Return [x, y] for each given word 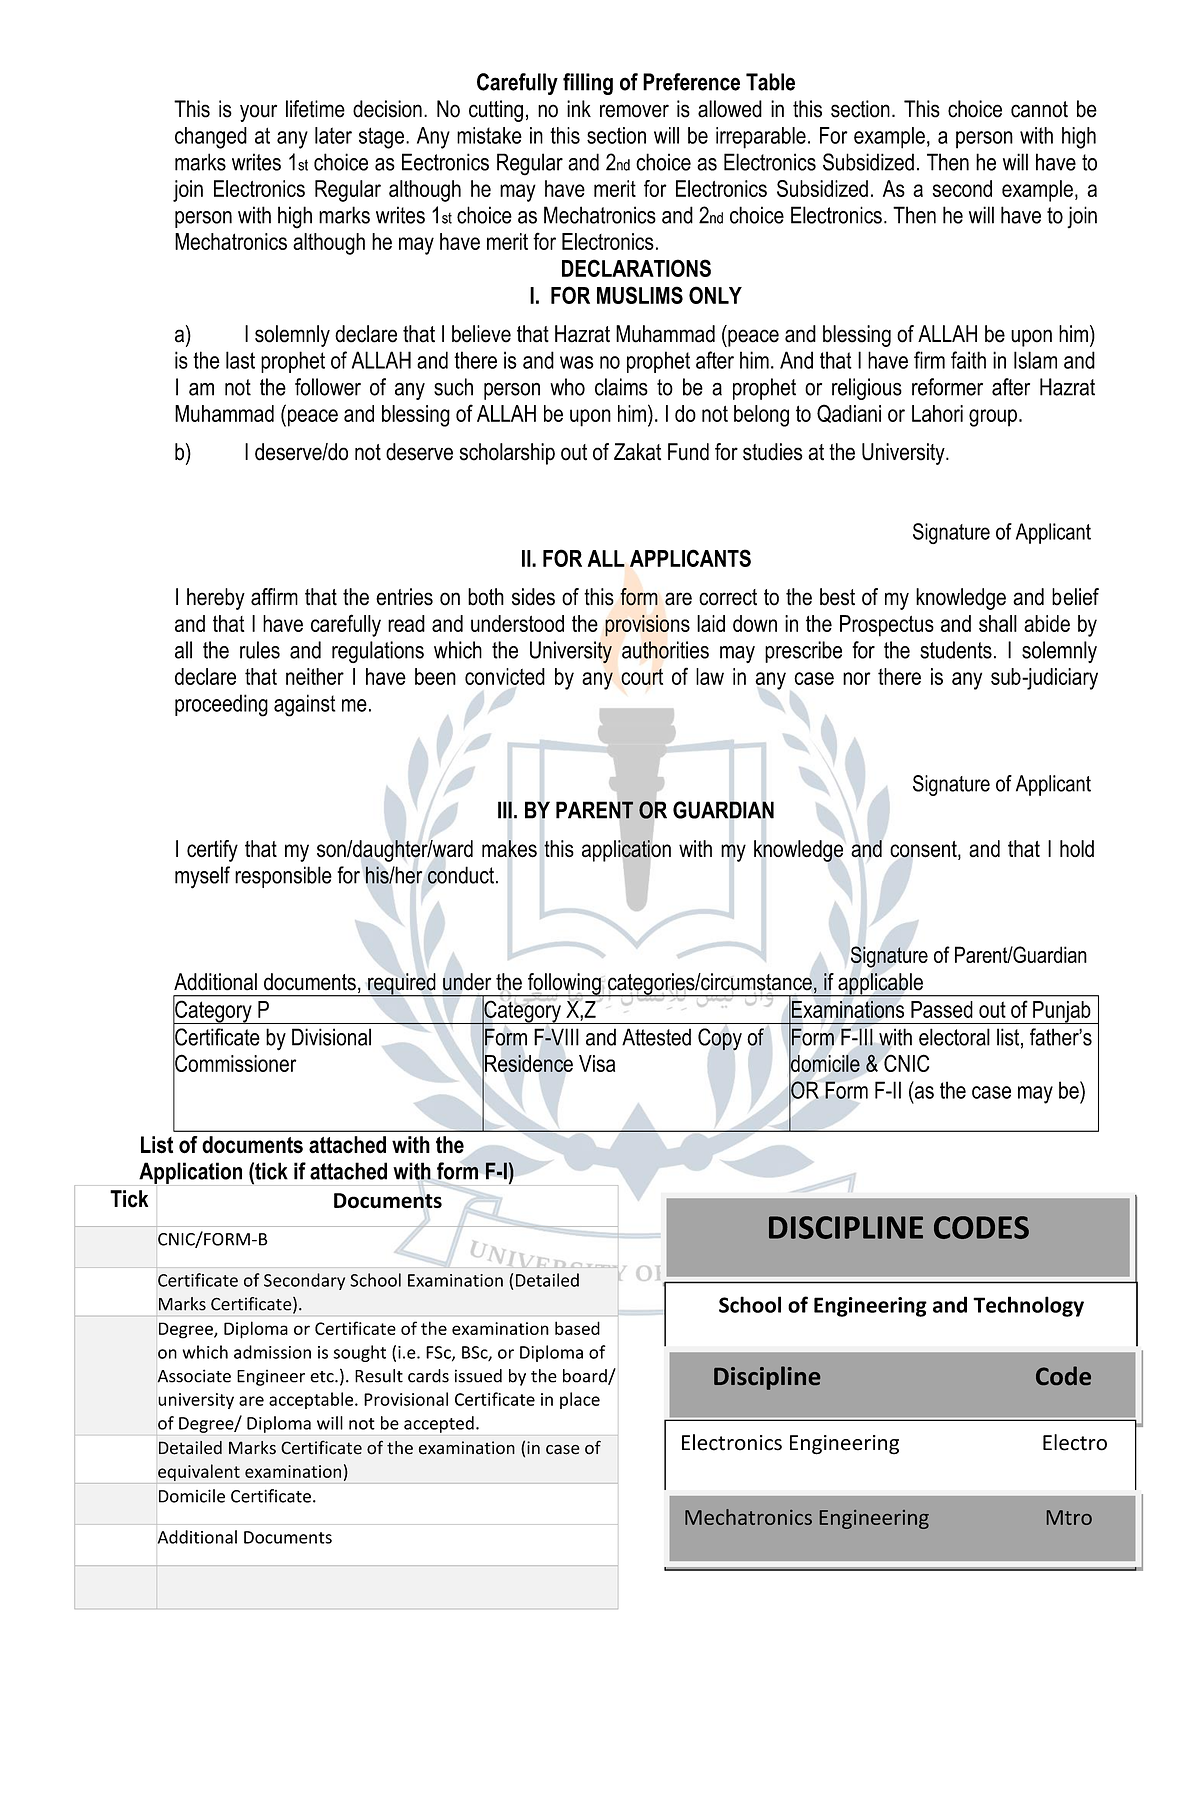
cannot [1039, 109]
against [304, 705]
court [642, 677]
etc [323, 1377]
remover [634, 111]
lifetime [315, 109]
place [580, 1400]
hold [1077, 849]
